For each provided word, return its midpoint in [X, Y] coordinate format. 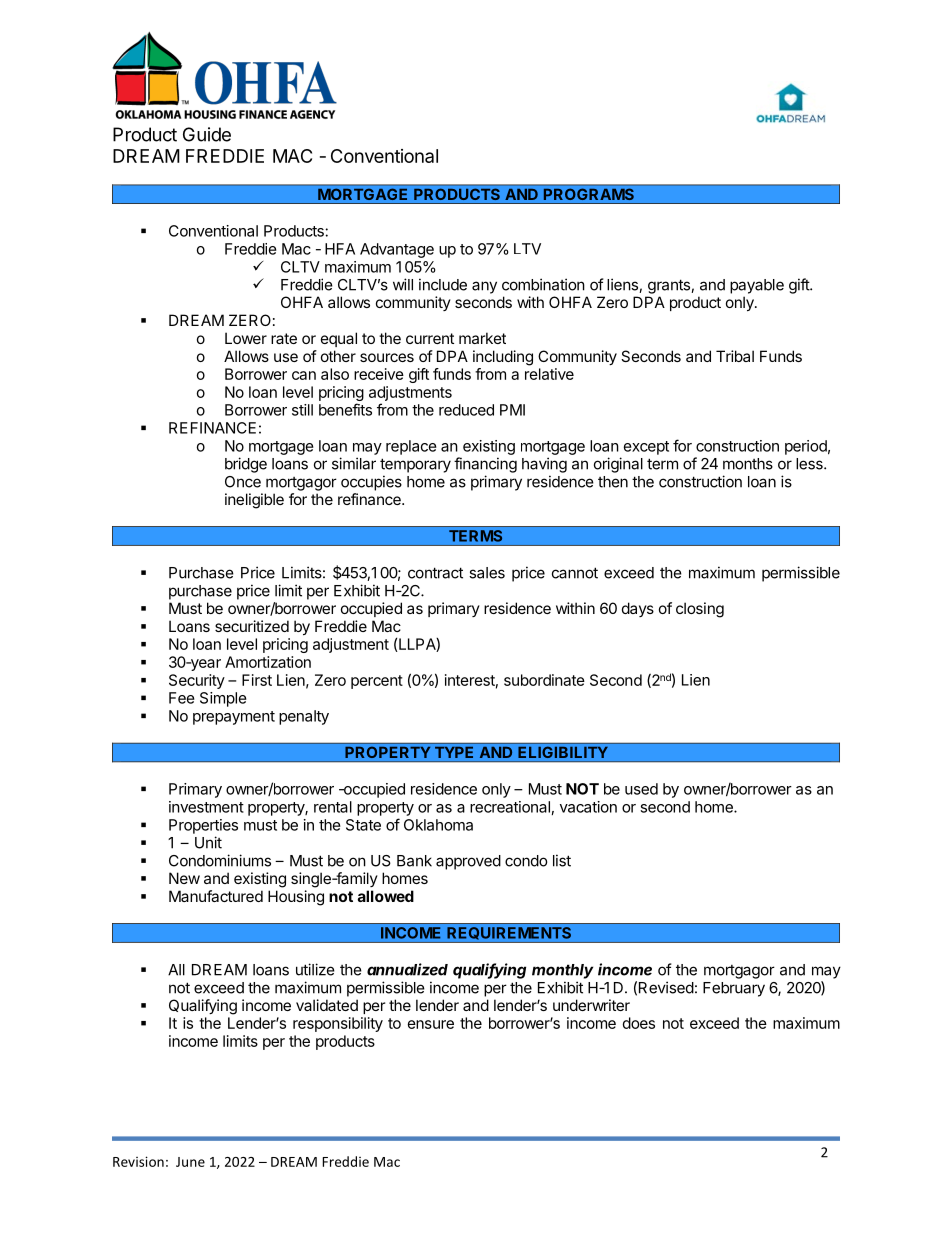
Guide [207, 134]
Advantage [397, 250]
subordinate [544, 680]
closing [700, 610]
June [190, 1162]
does [639, 1023]
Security [197, 681]
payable [757, 286]
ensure [431, 1024]
